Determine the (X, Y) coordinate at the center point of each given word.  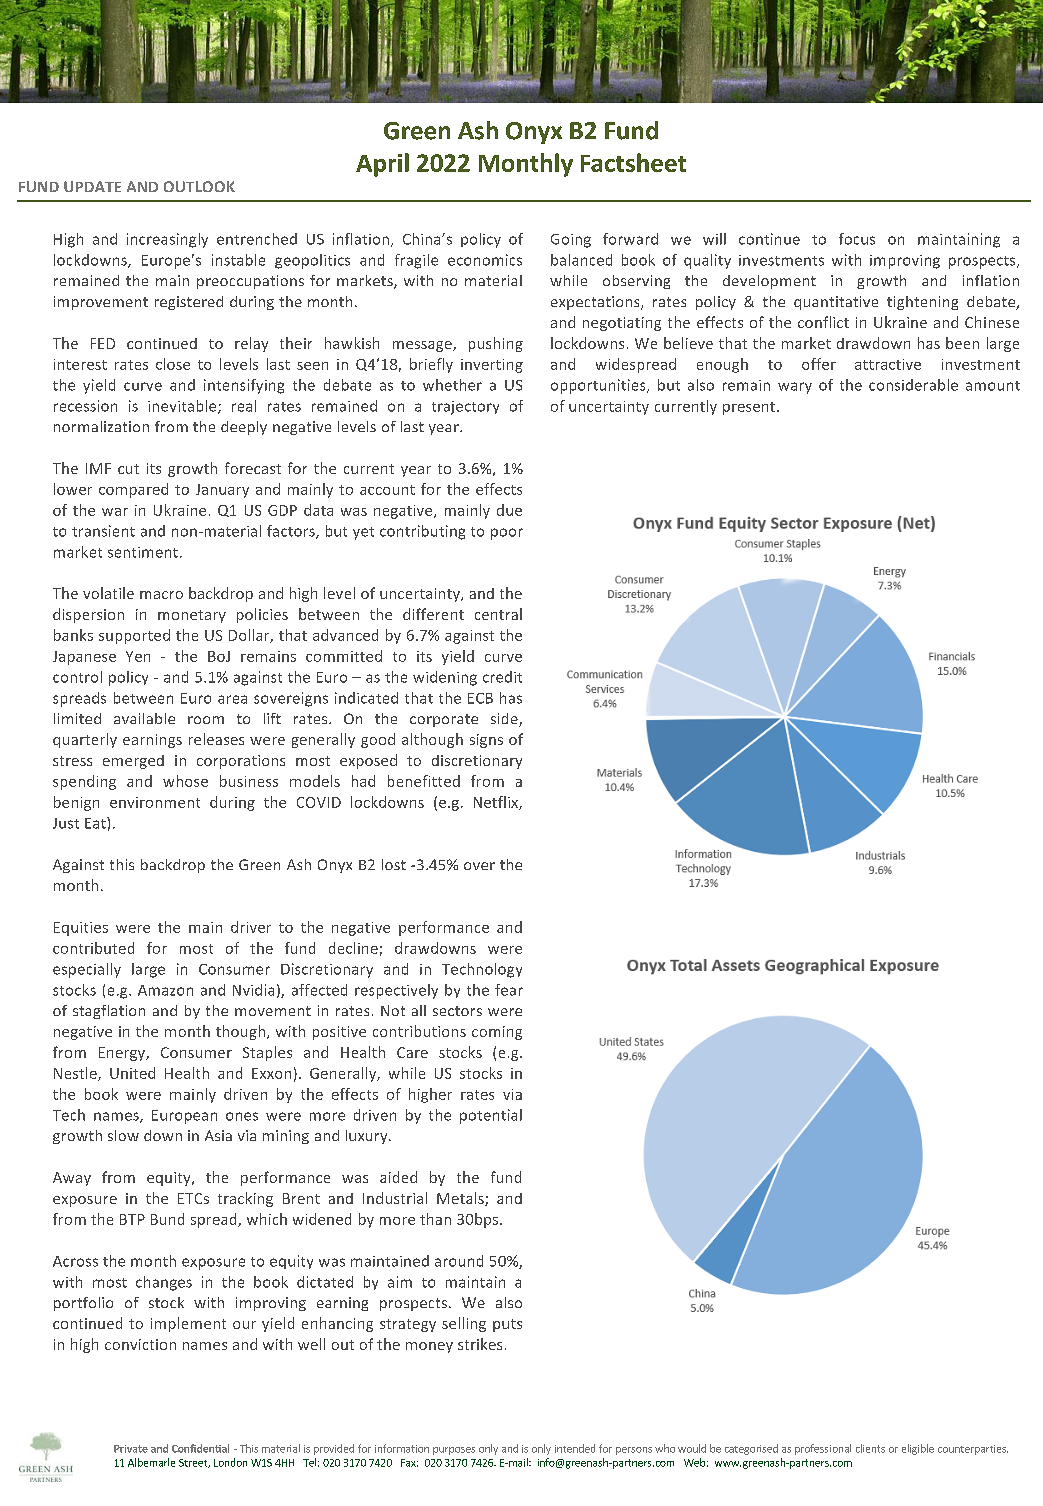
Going (571, 241)
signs (486, 741)
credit (502, 677)
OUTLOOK (199, 186)
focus (857, 239)
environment (155, 802)
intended (575, 1448)
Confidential (200, 1448)
